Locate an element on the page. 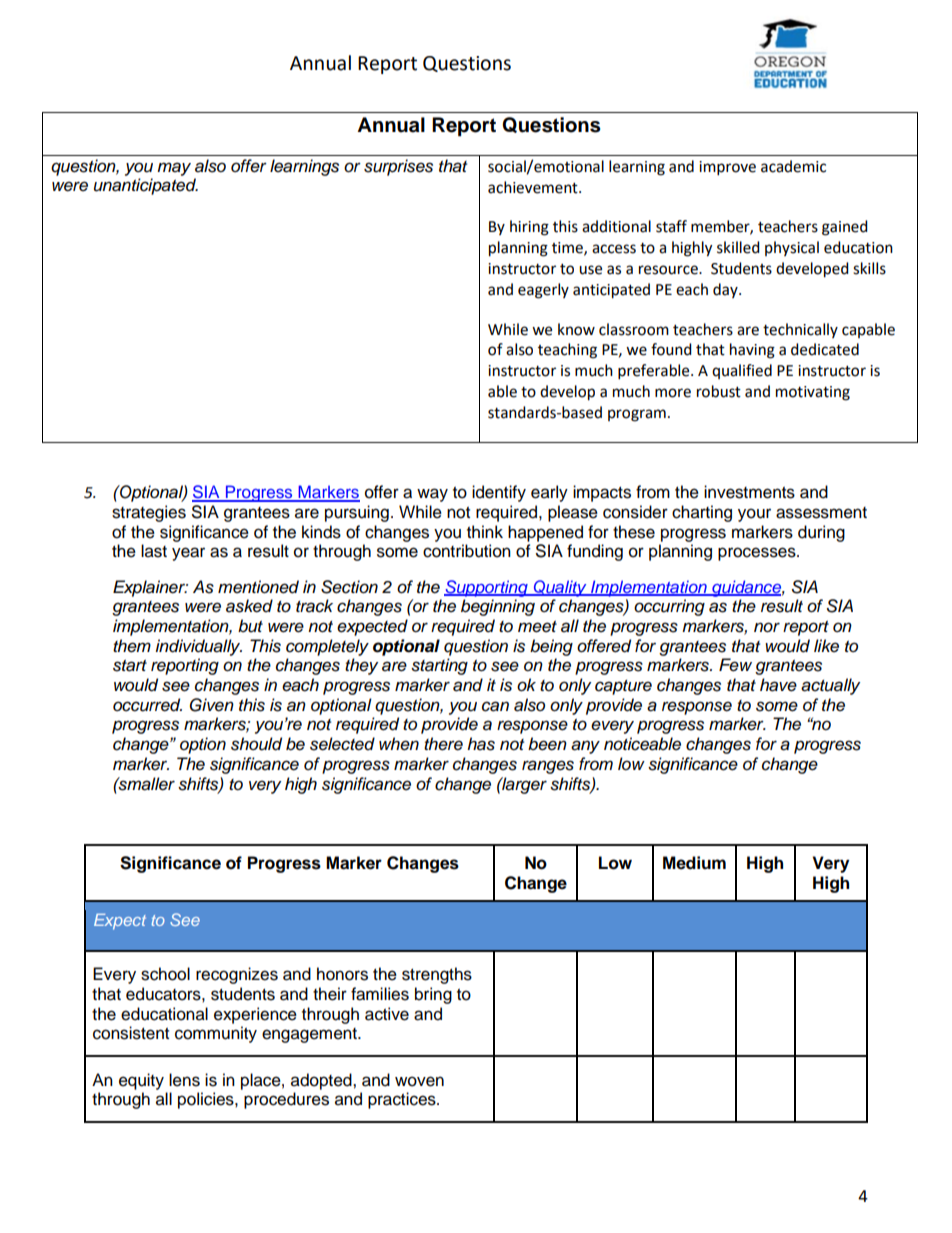 This image has width=952, height=1233. lens is located at coordinates (184, 1080).
